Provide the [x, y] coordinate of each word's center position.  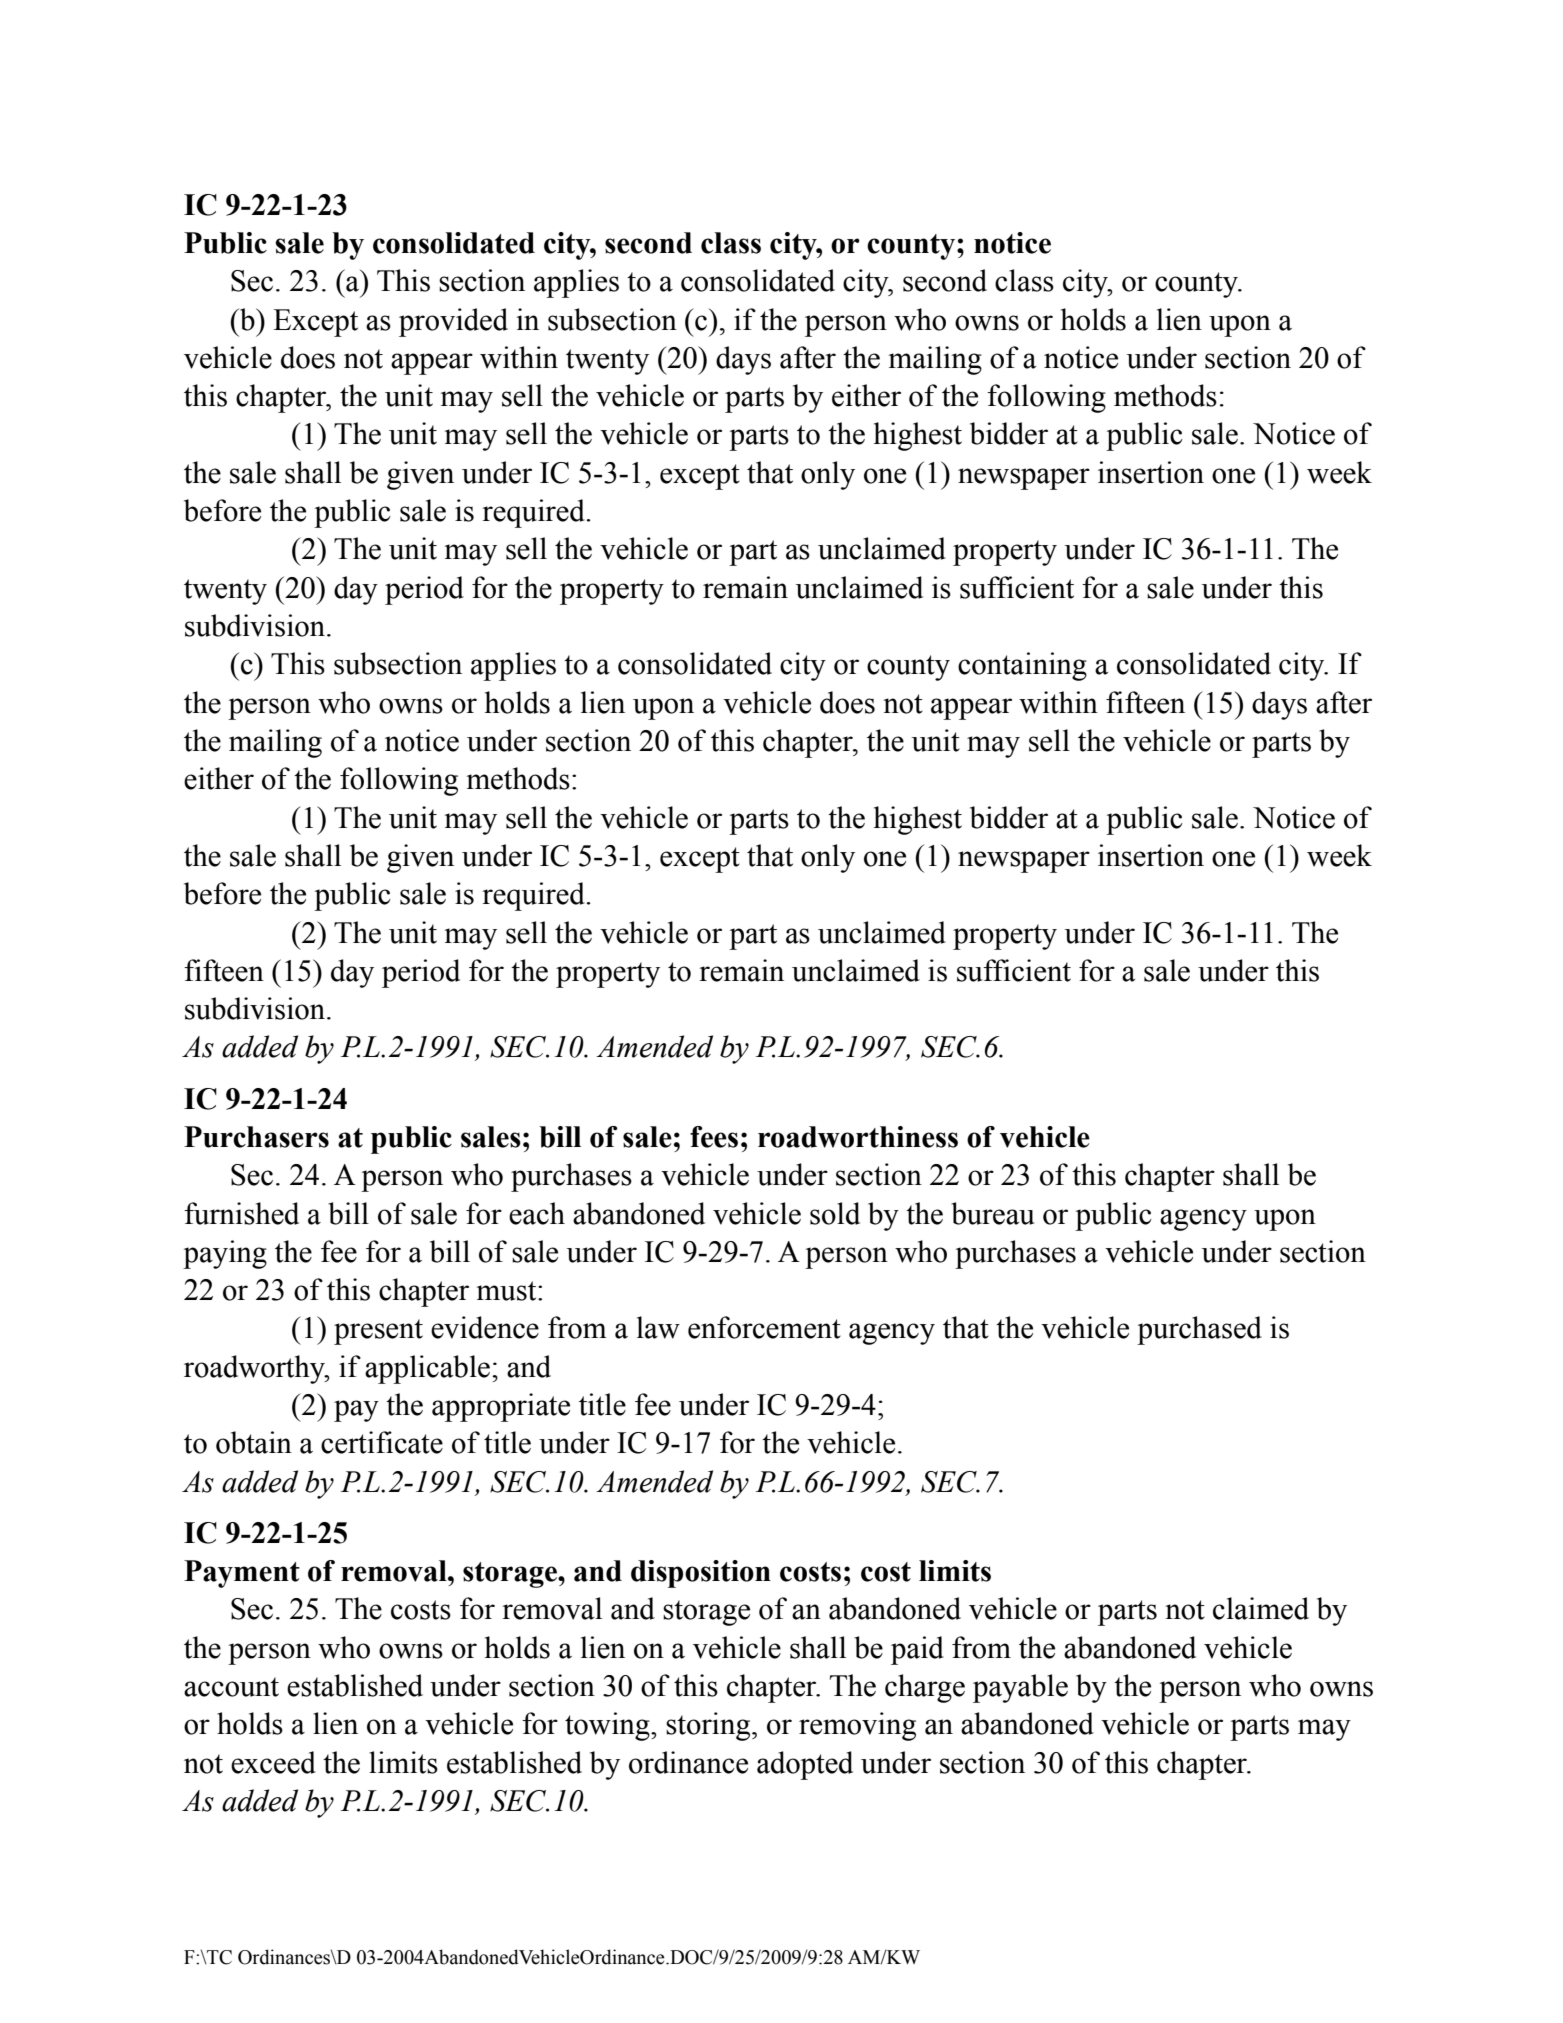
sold [835, 1213]
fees [714, 1137]
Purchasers [256, 1137]
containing [1022, 666]
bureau [993, 1213]
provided [453, 322]
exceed [273, 1762]
